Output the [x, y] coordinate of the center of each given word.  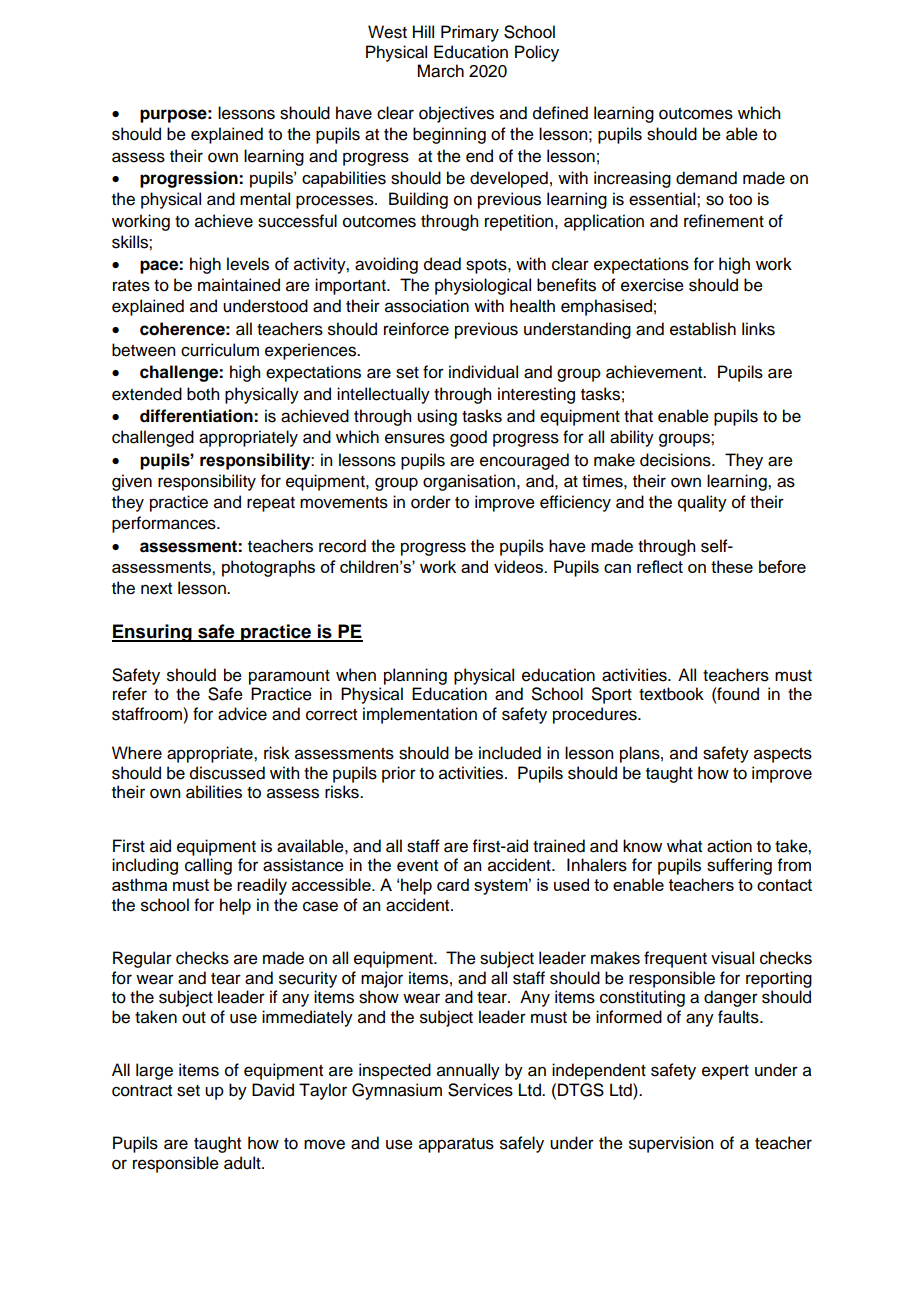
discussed [227, 773]
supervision [671, 1144]
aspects [783, 755]
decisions [676, 460]
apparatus [456, 1145]
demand [706, 178]
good [468, 438]
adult [243, 1163]
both [203, 394]
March [440, 71]
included [510, 753]
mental [265, 199]
